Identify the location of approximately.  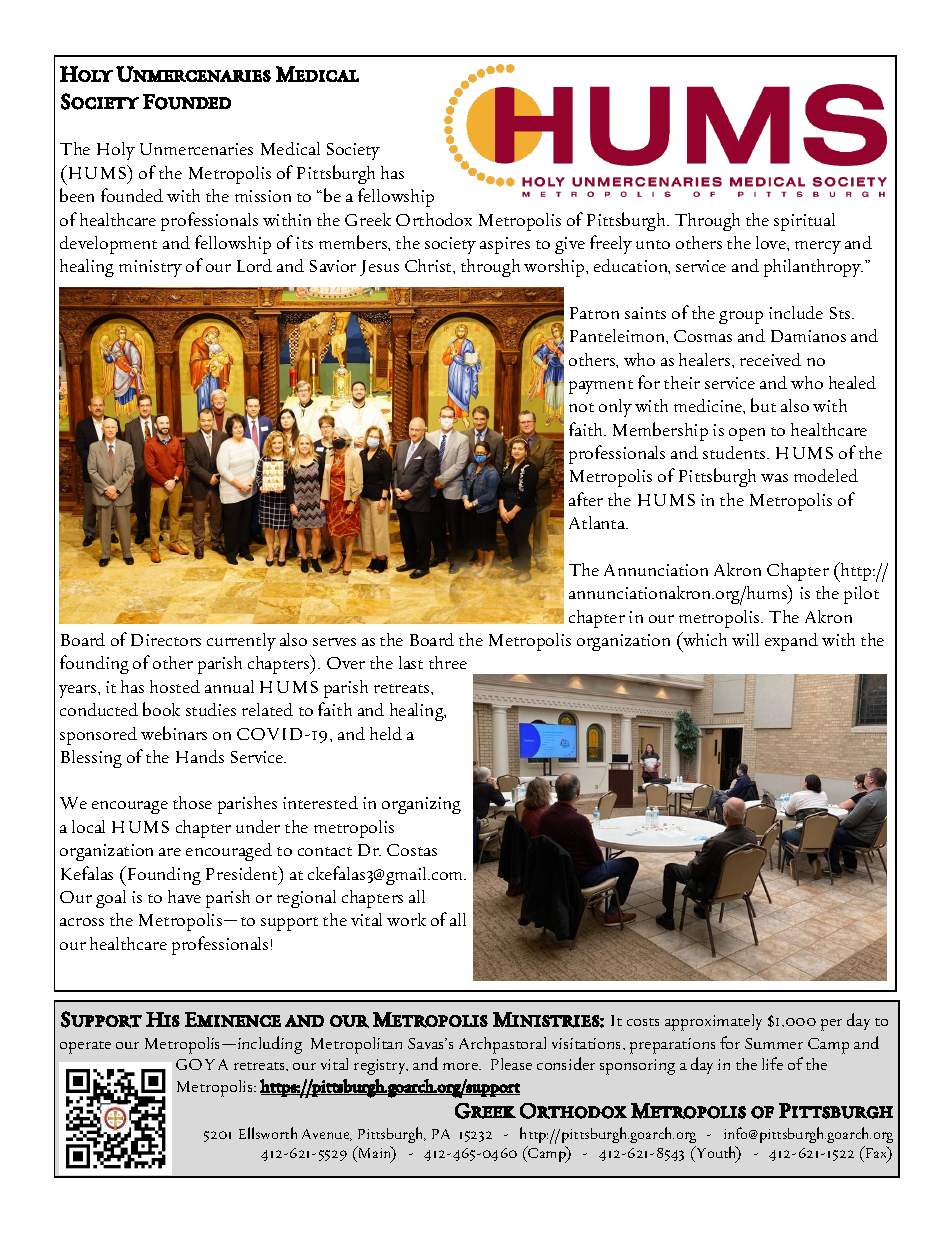
(713, 1022).
